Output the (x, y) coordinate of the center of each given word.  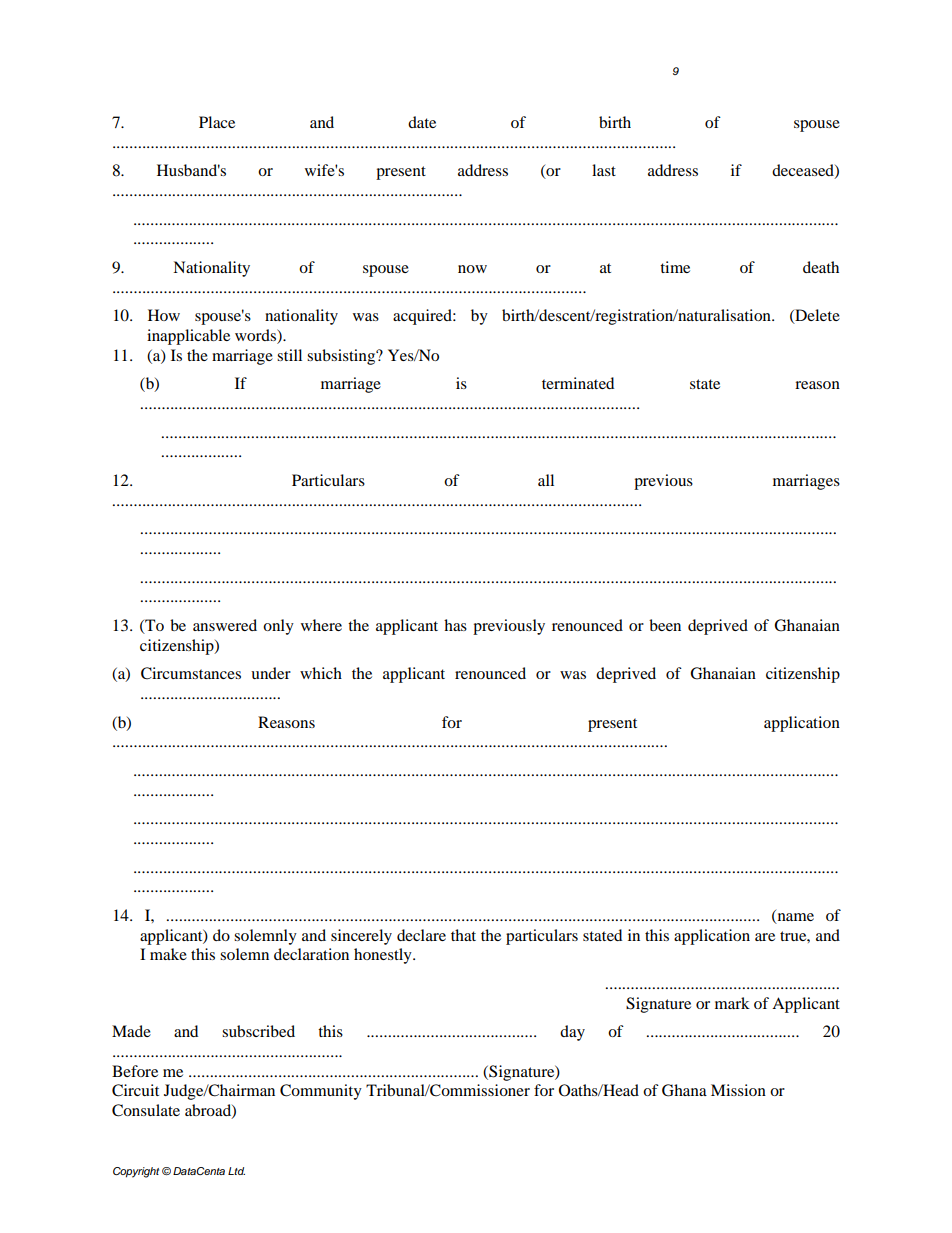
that (463, 935)
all (546, 480)
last (604, 170)
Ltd (236, 1171)
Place (217, 122)
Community (321, 1092)
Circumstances (191, 673)
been (665, 625)
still (289, 355)
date (422, 122)
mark (732, 1003)
